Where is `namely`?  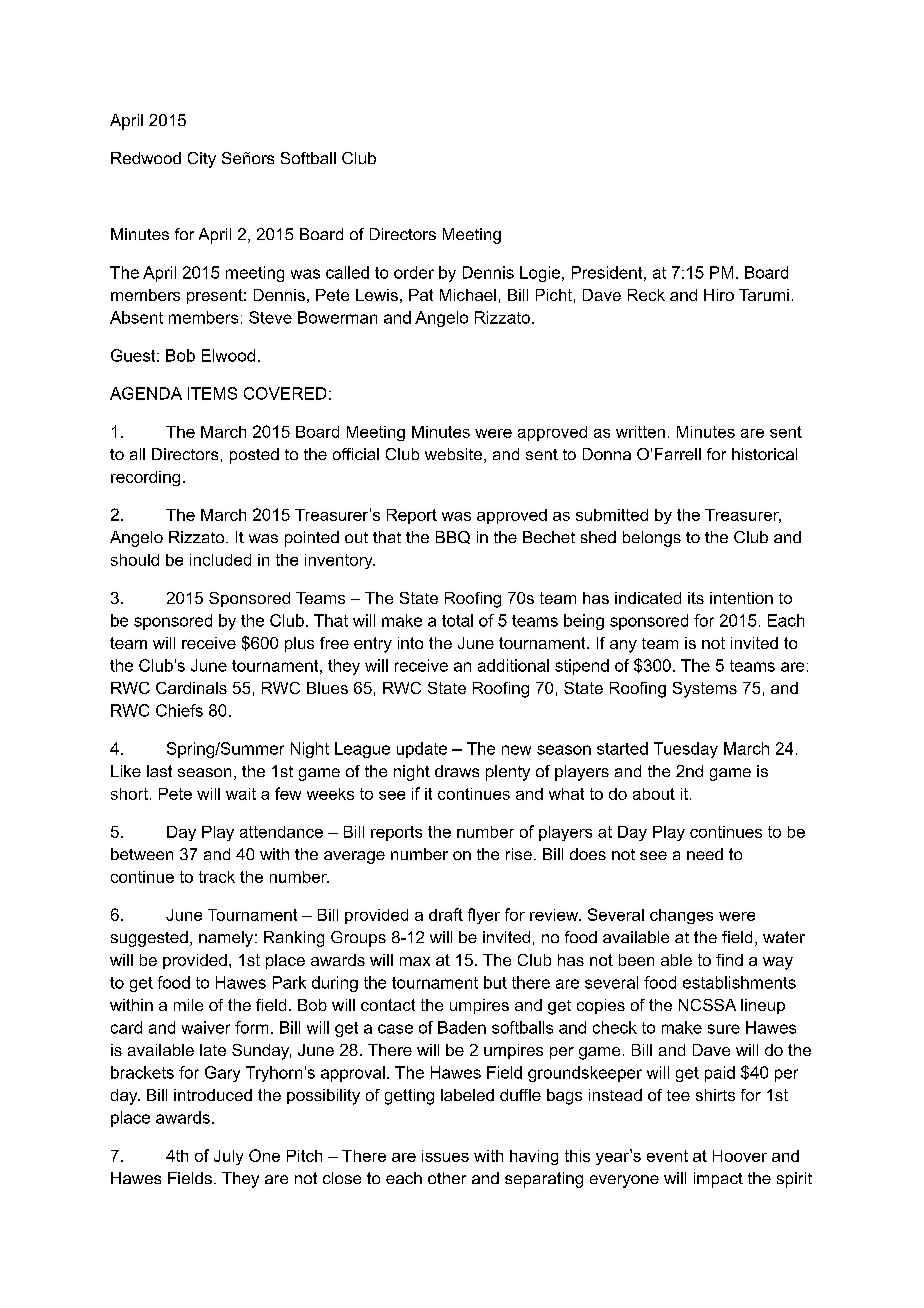
namely is located at coordinates (227, 939).
